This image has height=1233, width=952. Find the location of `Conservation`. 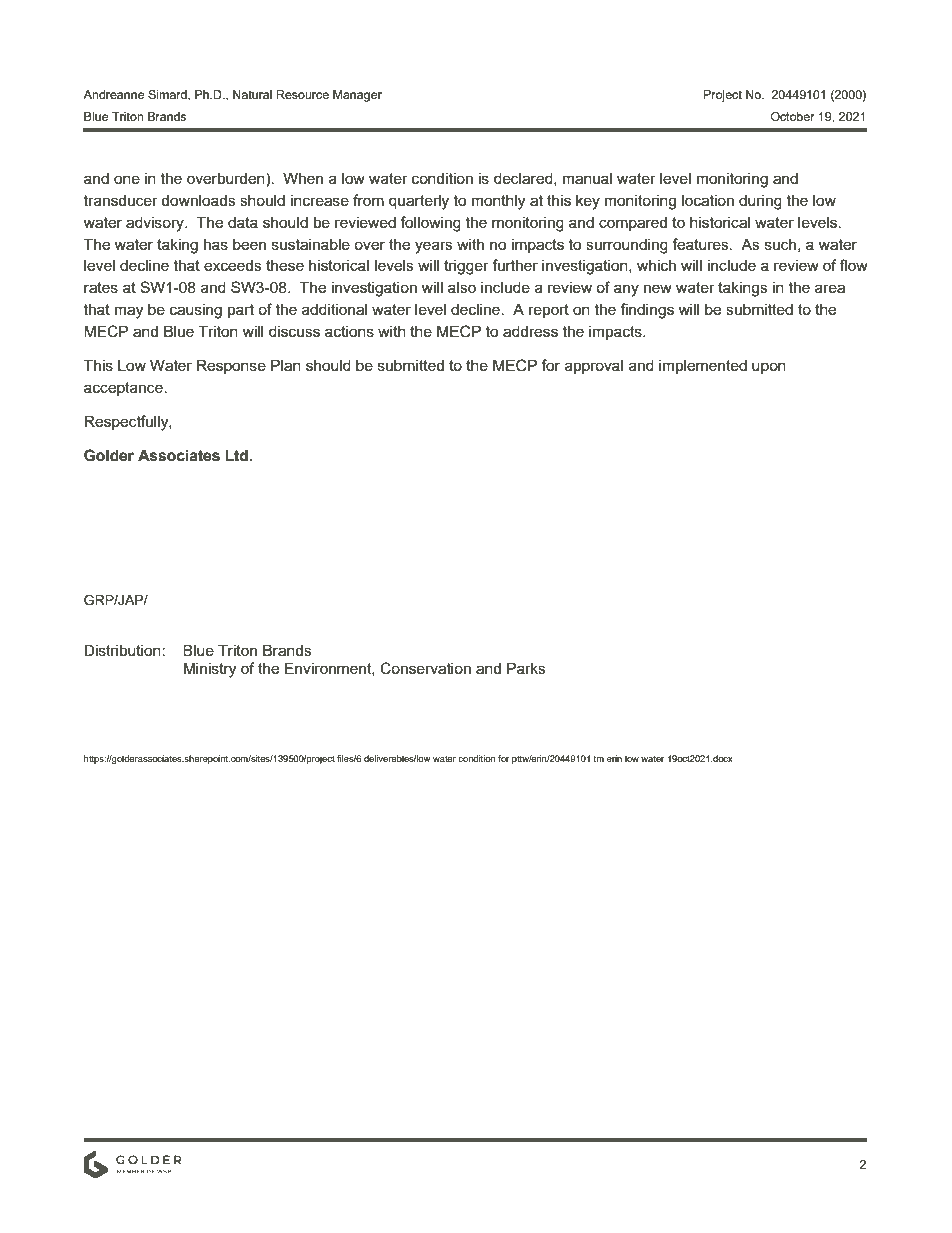

Conservation is located at coordinates (425, 668).
